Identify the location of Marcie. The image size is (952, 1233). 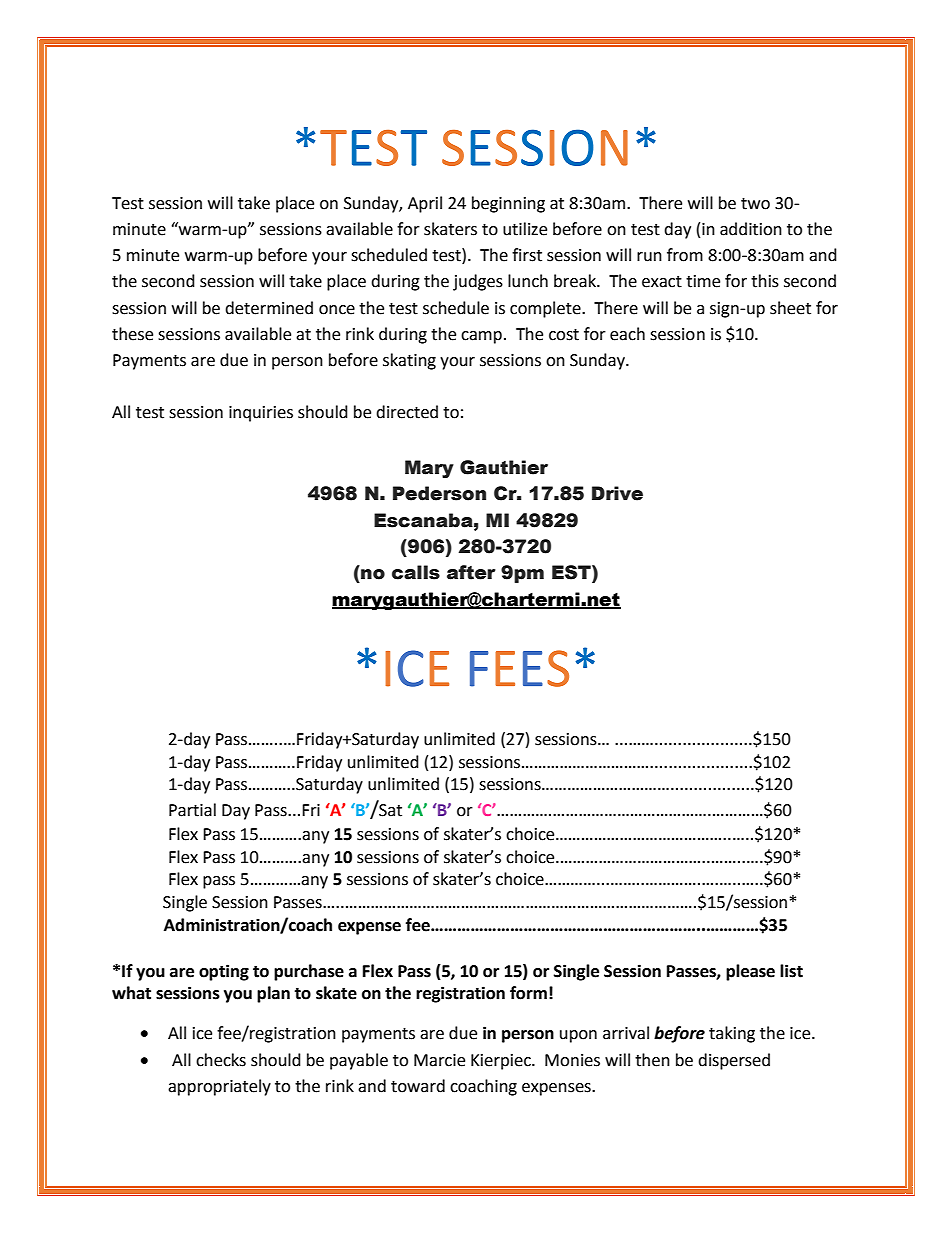
(439, 1060).
